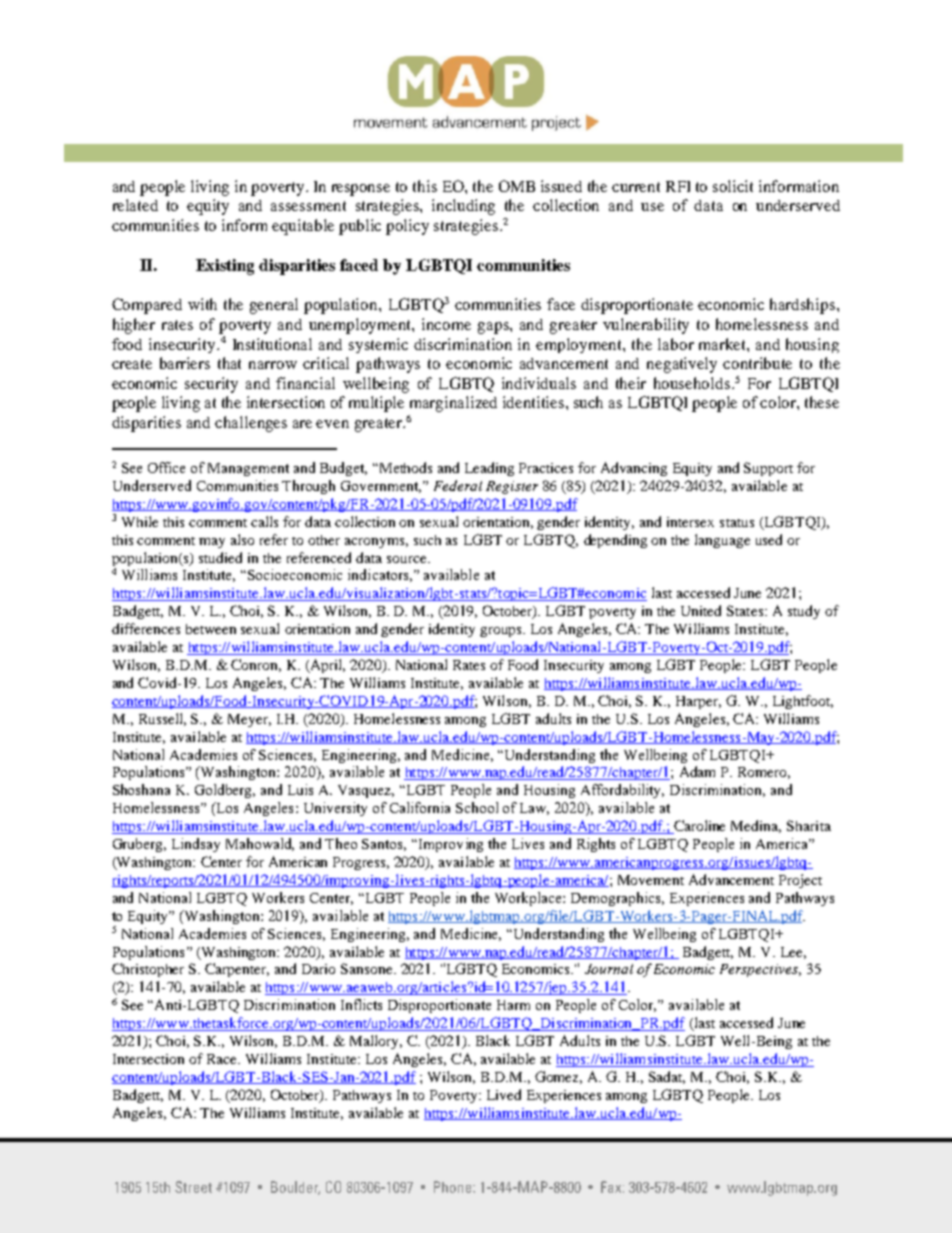  What do you see at coordinates (135, 205) in the screenshot?
I see `related` at bounding box center [135, 205].
